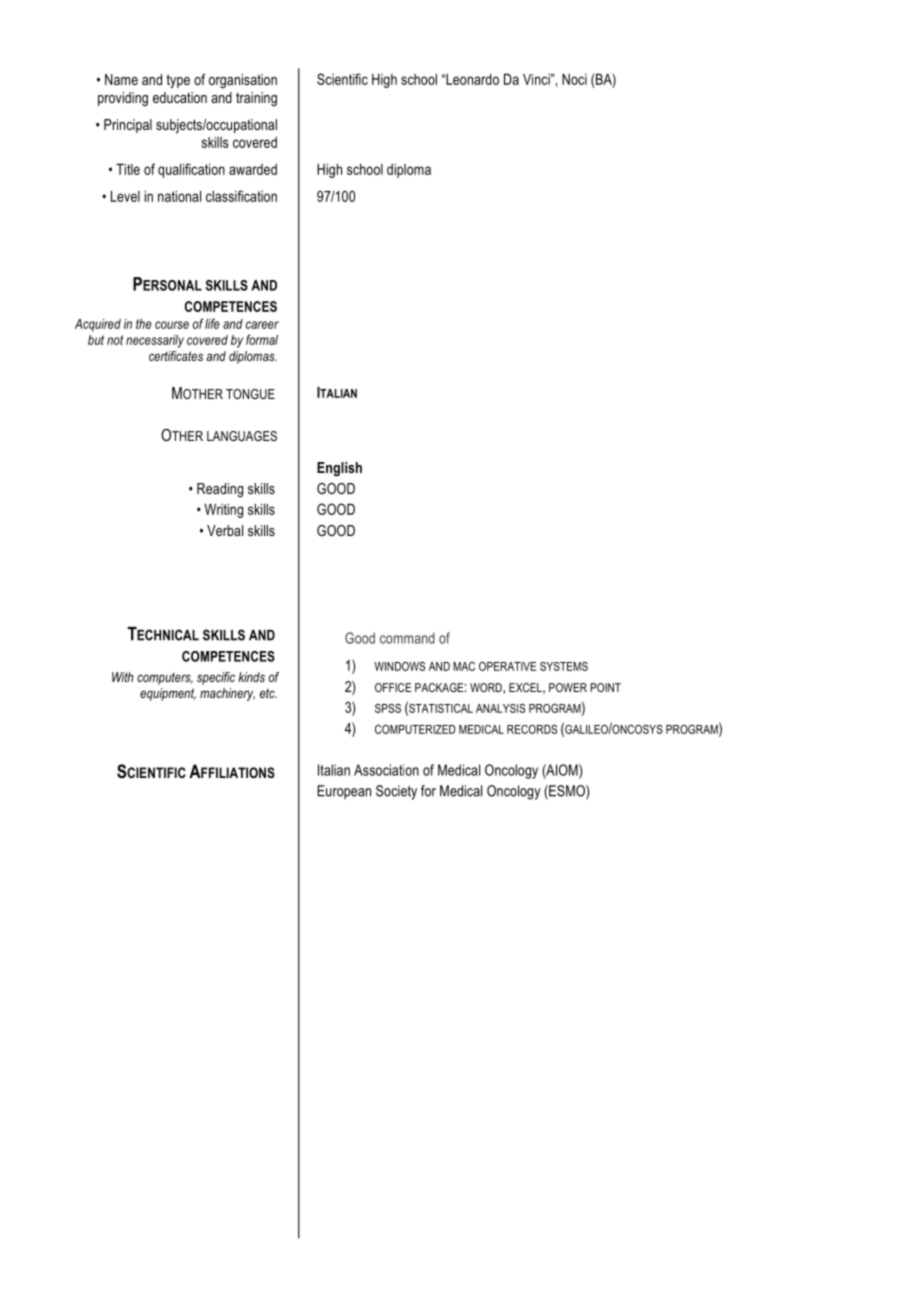  What do you see at coordinates (262, 325) in the page?
I see `career` at bounding box center [262, 325].
